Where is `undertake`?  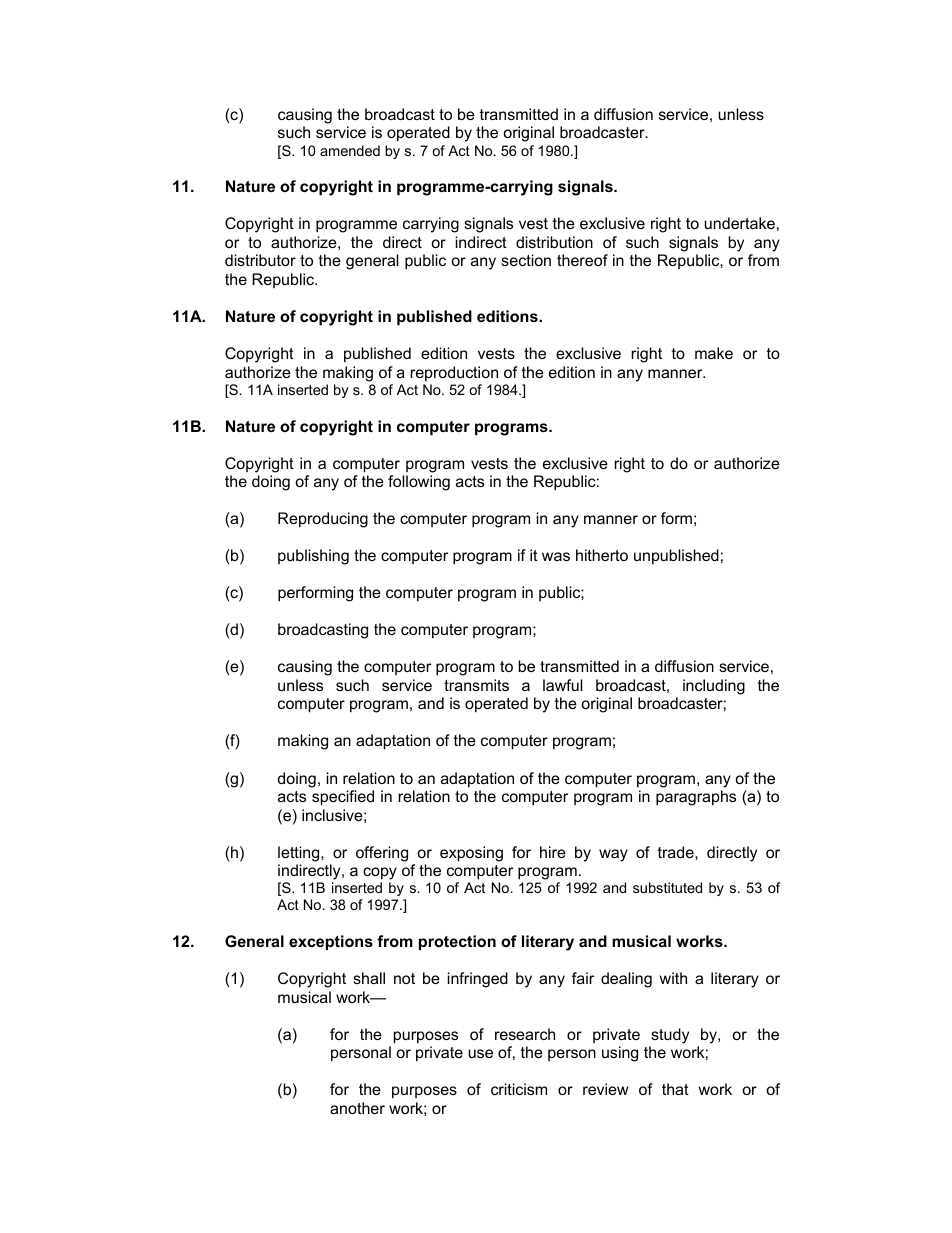
undertake is located at coordinates (739, 223).
